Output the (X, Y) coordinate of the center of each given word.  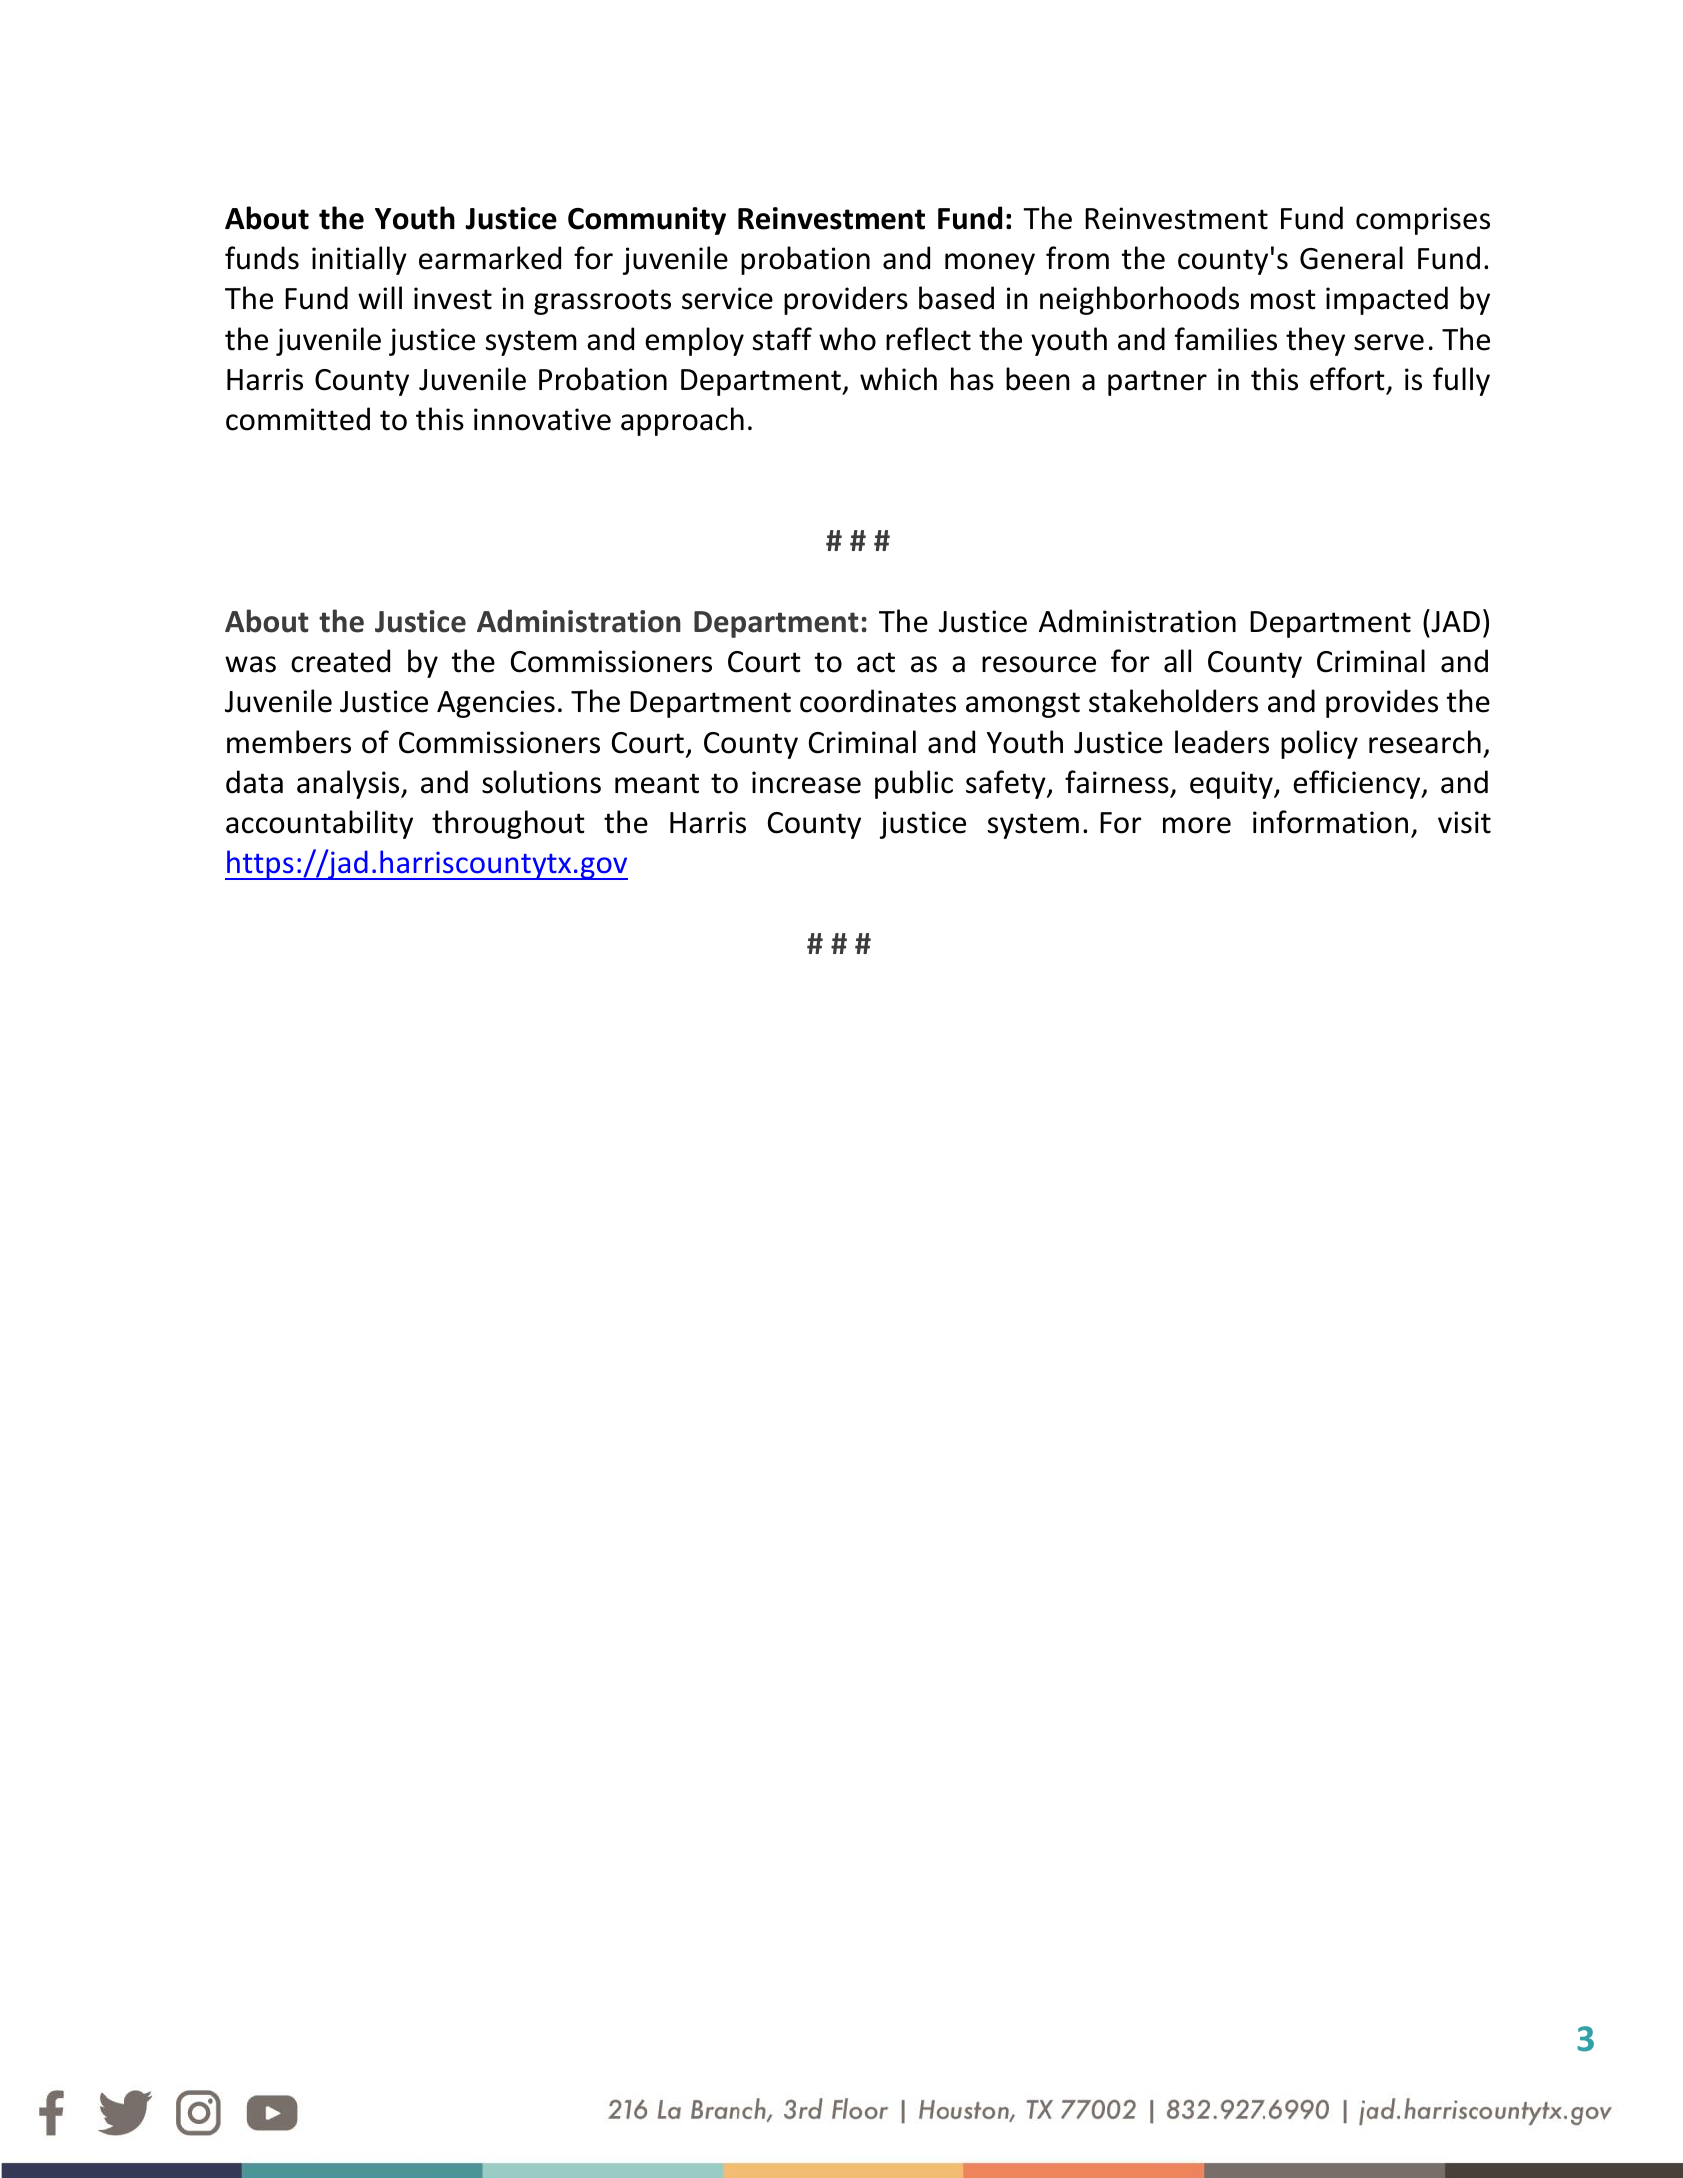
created (340, 661)
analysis (349, 784)
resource (1039, 664)
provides (1382, 703)
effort (1347, 379)
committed (298, 419)
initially (359, 260)
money (990, 264)
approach (682, 421)
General (1351, 258)
